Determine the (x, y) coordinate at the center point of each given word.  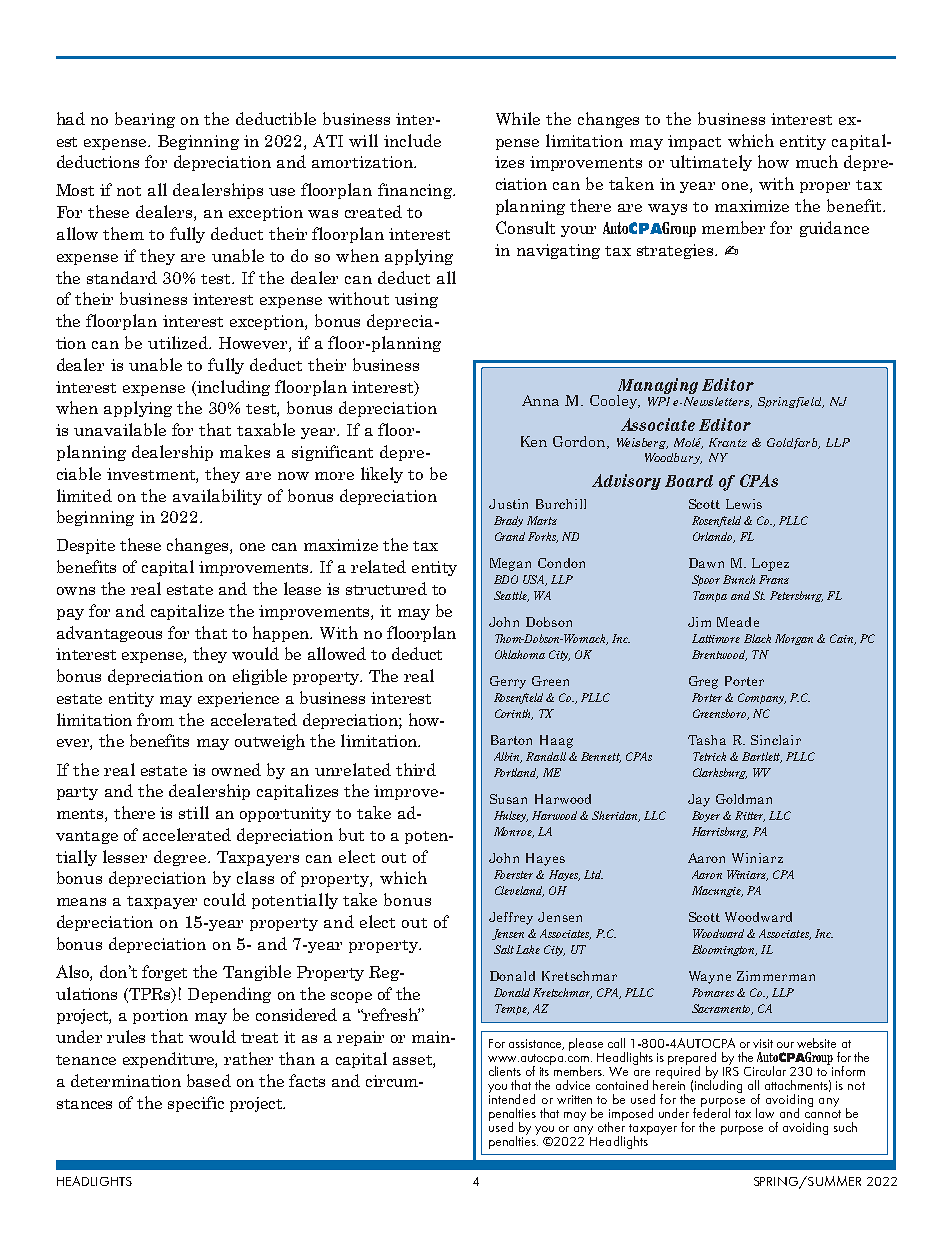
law (765, 1113)
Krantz (728, 442)
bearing (145, 120)
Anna (540, 400)
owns (76, 591)
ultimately (711, 163)
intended (512, 1098)
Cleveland (519, 891)
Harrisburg (720, 832)
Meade (738, 622)
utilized (179, 342)
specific (196, 1104)
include (412, 140)
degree (181, 858)
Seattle (511, 596)
